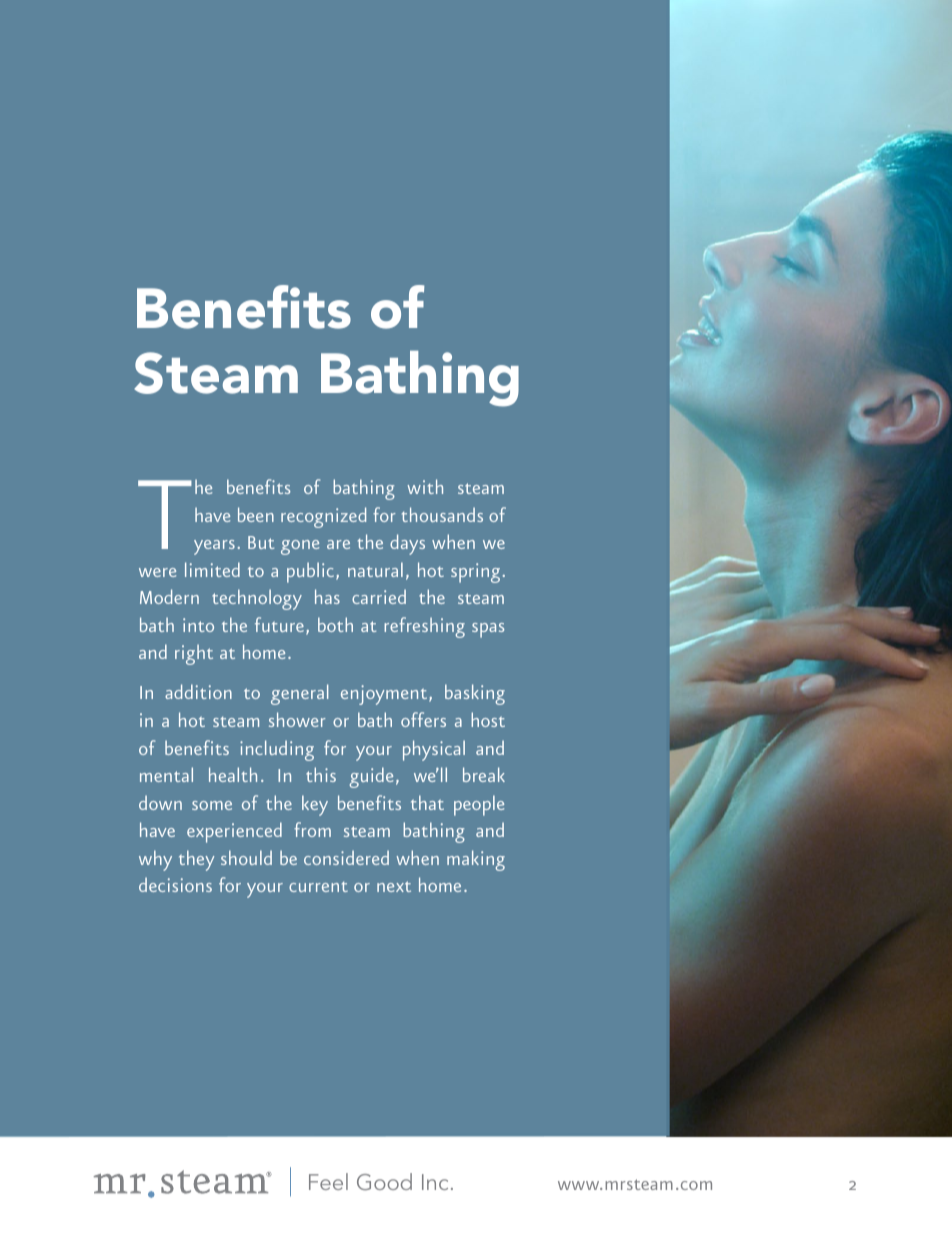 The height and width of the screenshot is (1233, 952). What do you see at coordinates (214, 547) in the screenshot?
I see `years` at bounding box center [214, 547].
